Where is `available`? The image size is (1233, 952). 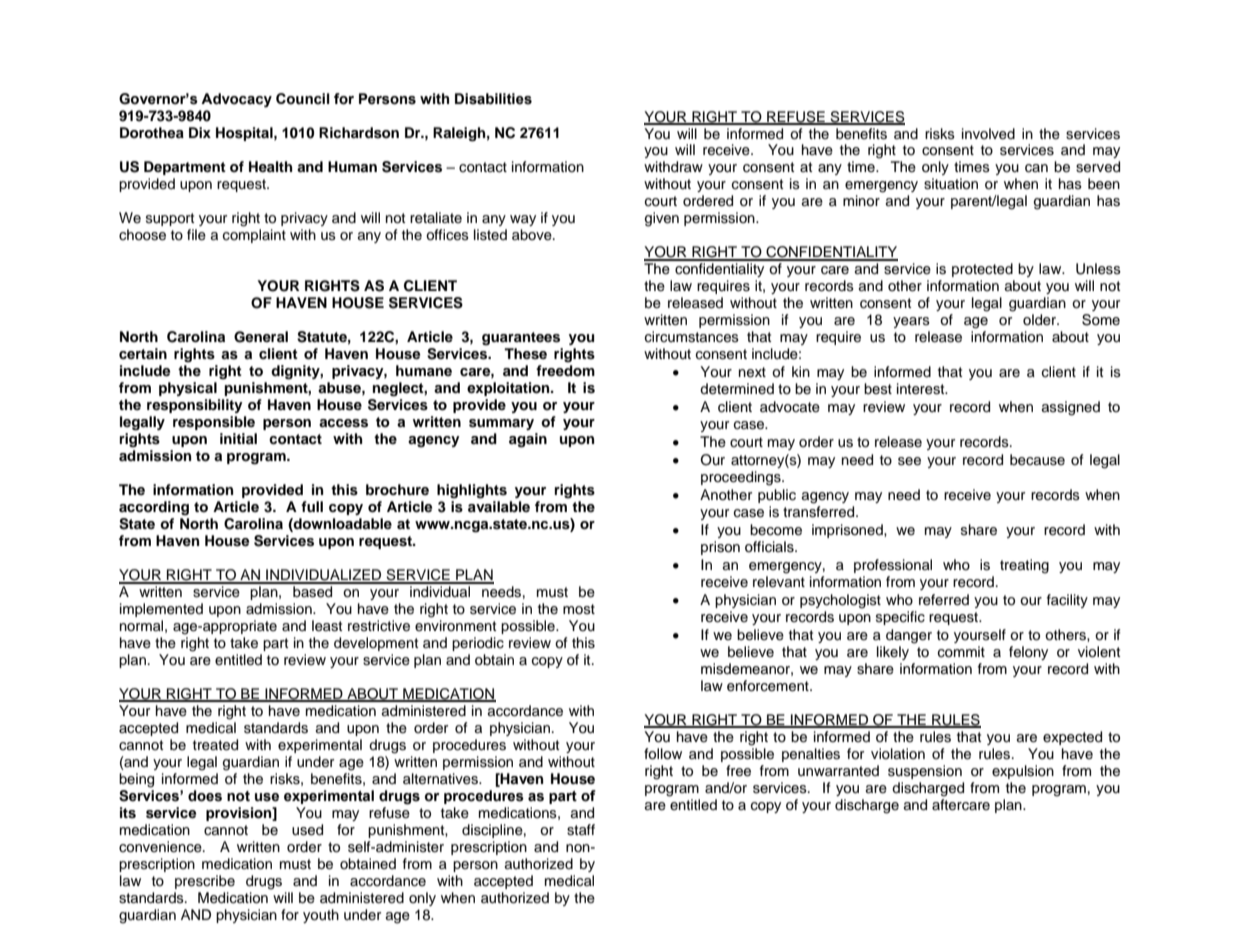
available is located at coordinates (499, 506).
